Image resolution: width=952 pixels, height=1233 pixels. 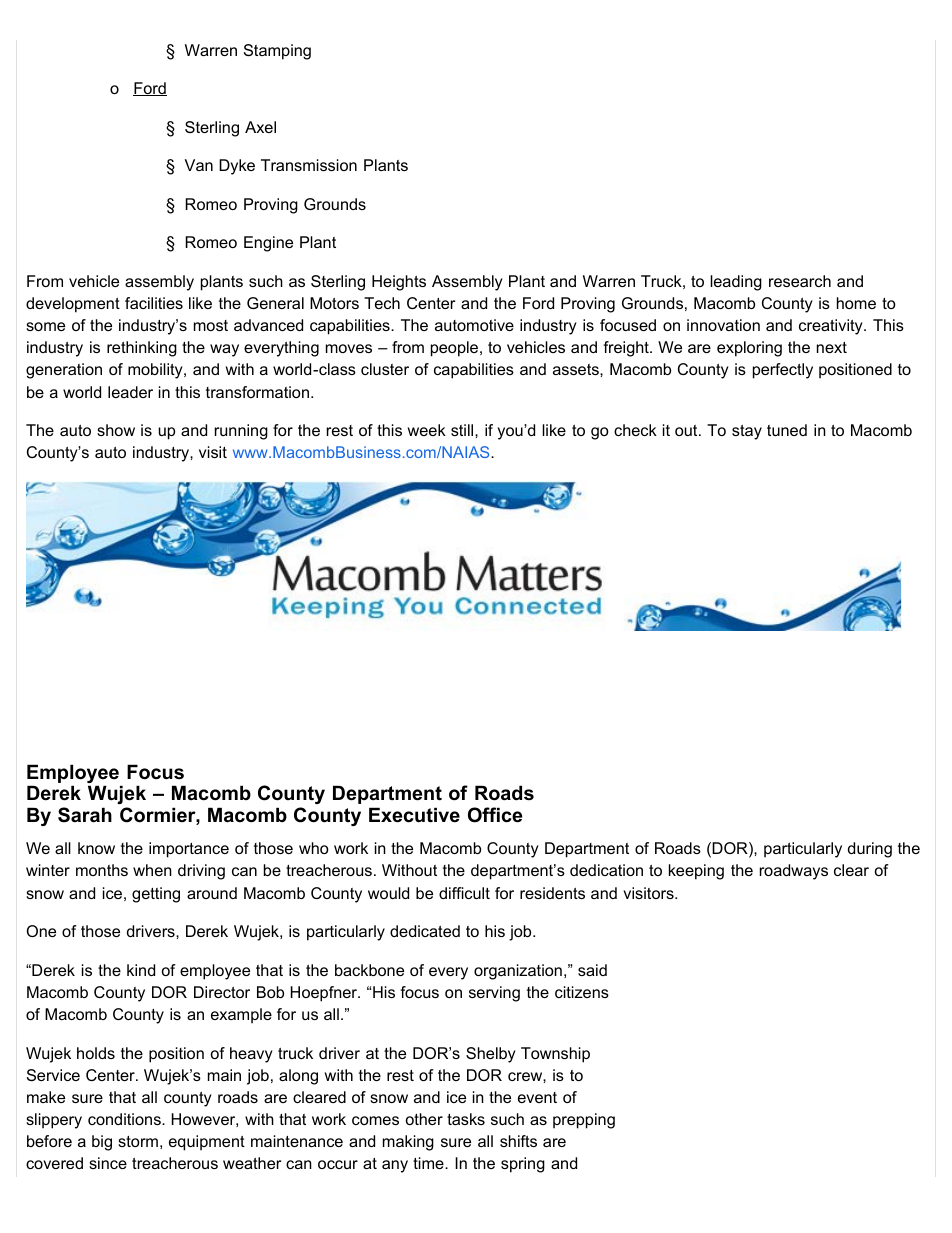 I want to click on Stamping, so click(x=277, y=52).
